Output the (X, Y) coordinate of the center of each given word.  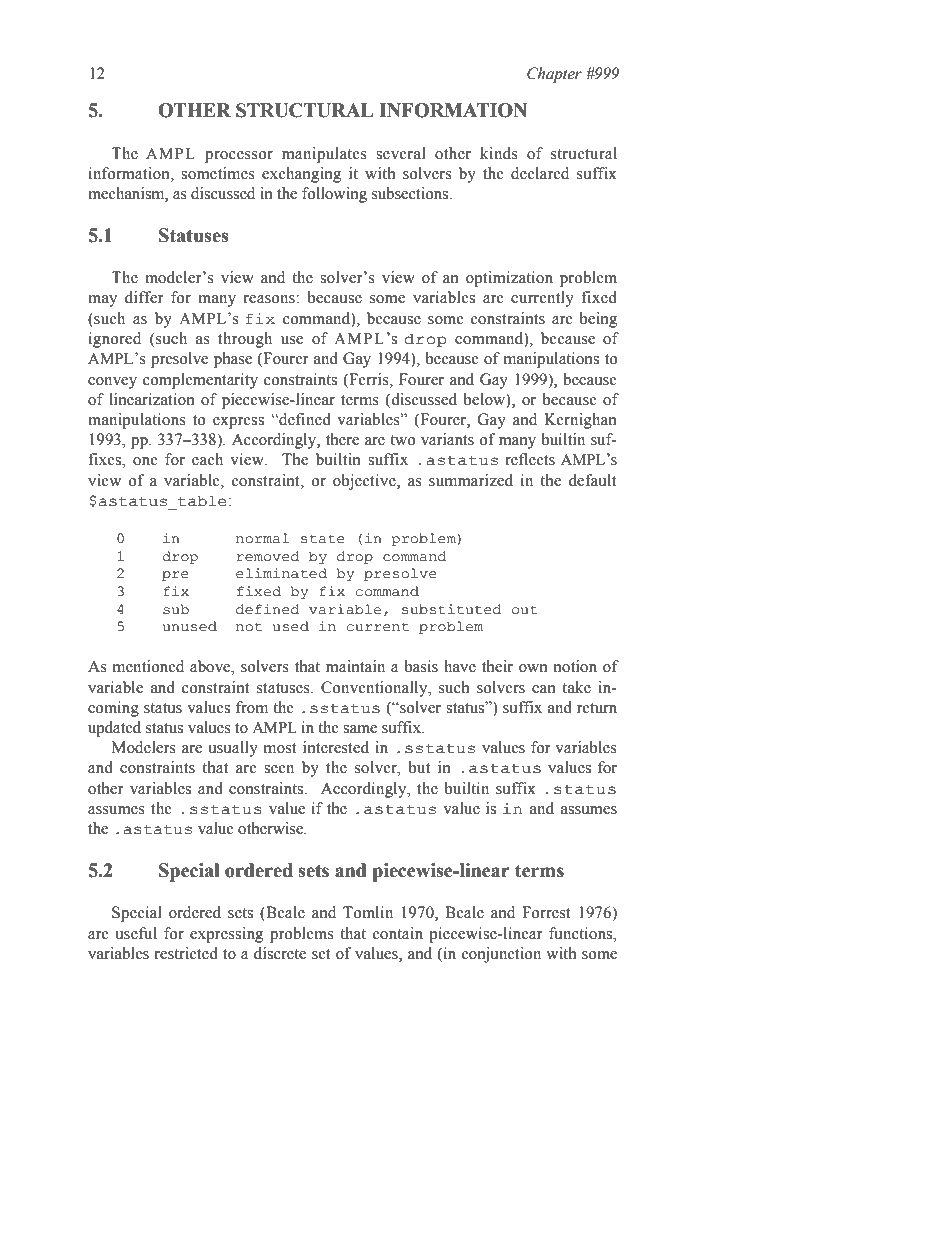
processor (239, 157)
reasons (270, 299)
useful (136, 933)
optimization (509, 279)
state (323, 539)
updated (114, 729)
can (544, 689)
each (207, 459)
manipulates (324, 155)
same (360, 729)
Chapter (554, 75)
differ (144, 297)
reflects (530, 459)
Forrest (546, 912)
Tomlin (368, 912)
